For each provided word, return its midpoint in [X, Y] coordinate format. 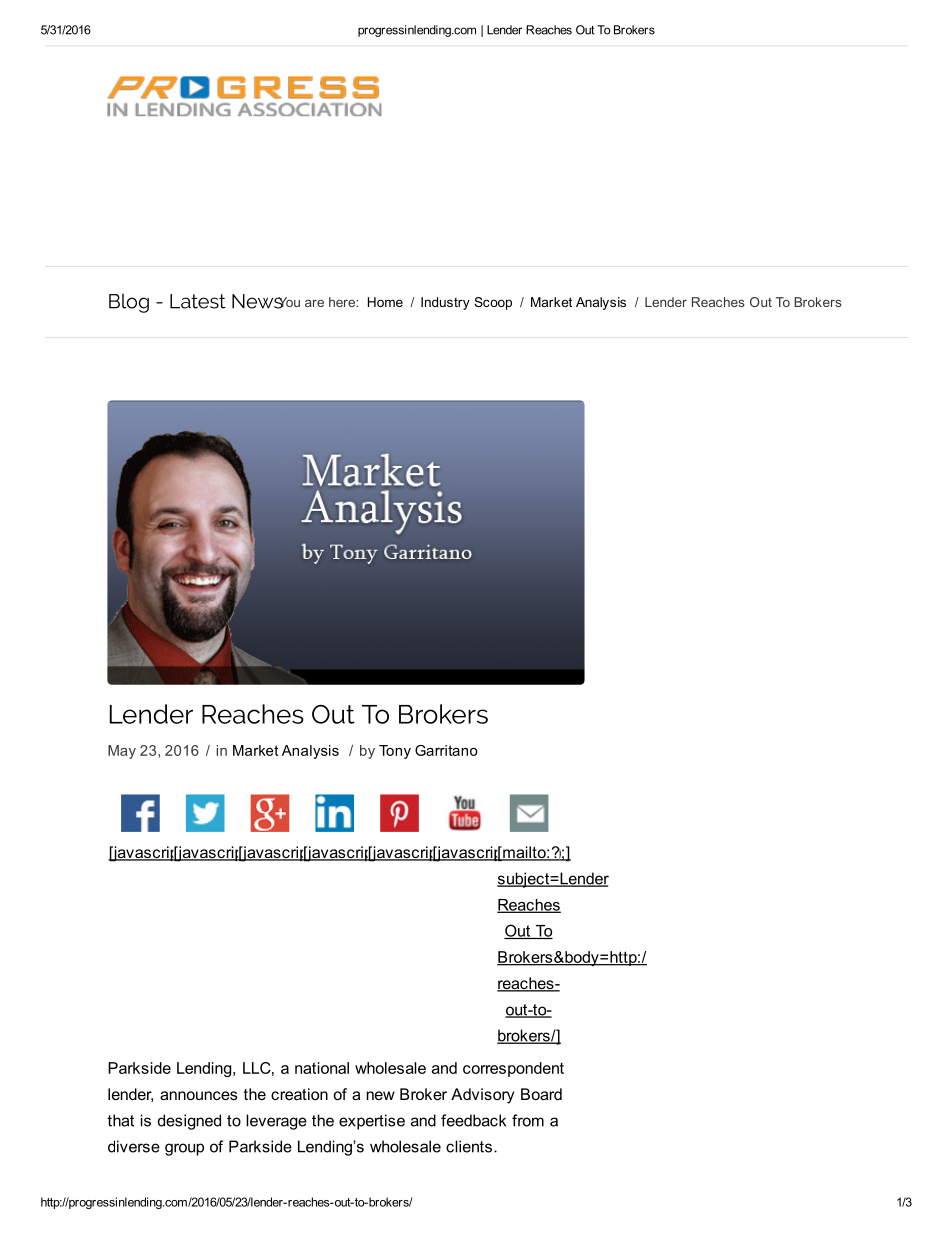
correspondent [513, 1069]
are [314, 303]
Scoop [493, 303]
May [122, 752]
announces [198, 1095]
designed [189, 1122]
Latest [198, 301]
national [322, 1068]
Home [385, 302]
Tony [395, 752]
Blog [129, 303]
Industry [445, 303]
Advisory [482, 1096]
